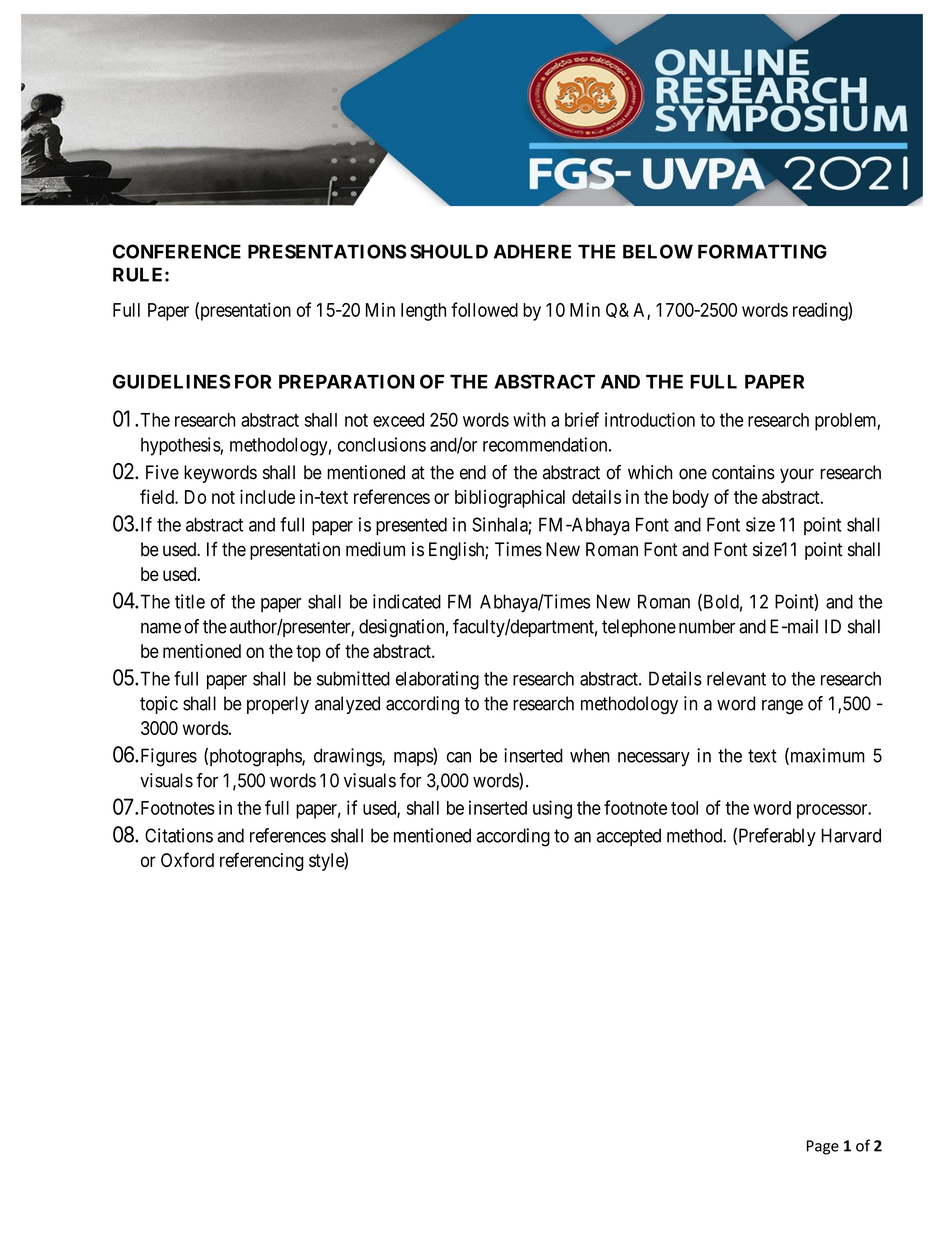  Describe the element at coordinates (278, 705) in the screenshot. I see `properly` at that location.
